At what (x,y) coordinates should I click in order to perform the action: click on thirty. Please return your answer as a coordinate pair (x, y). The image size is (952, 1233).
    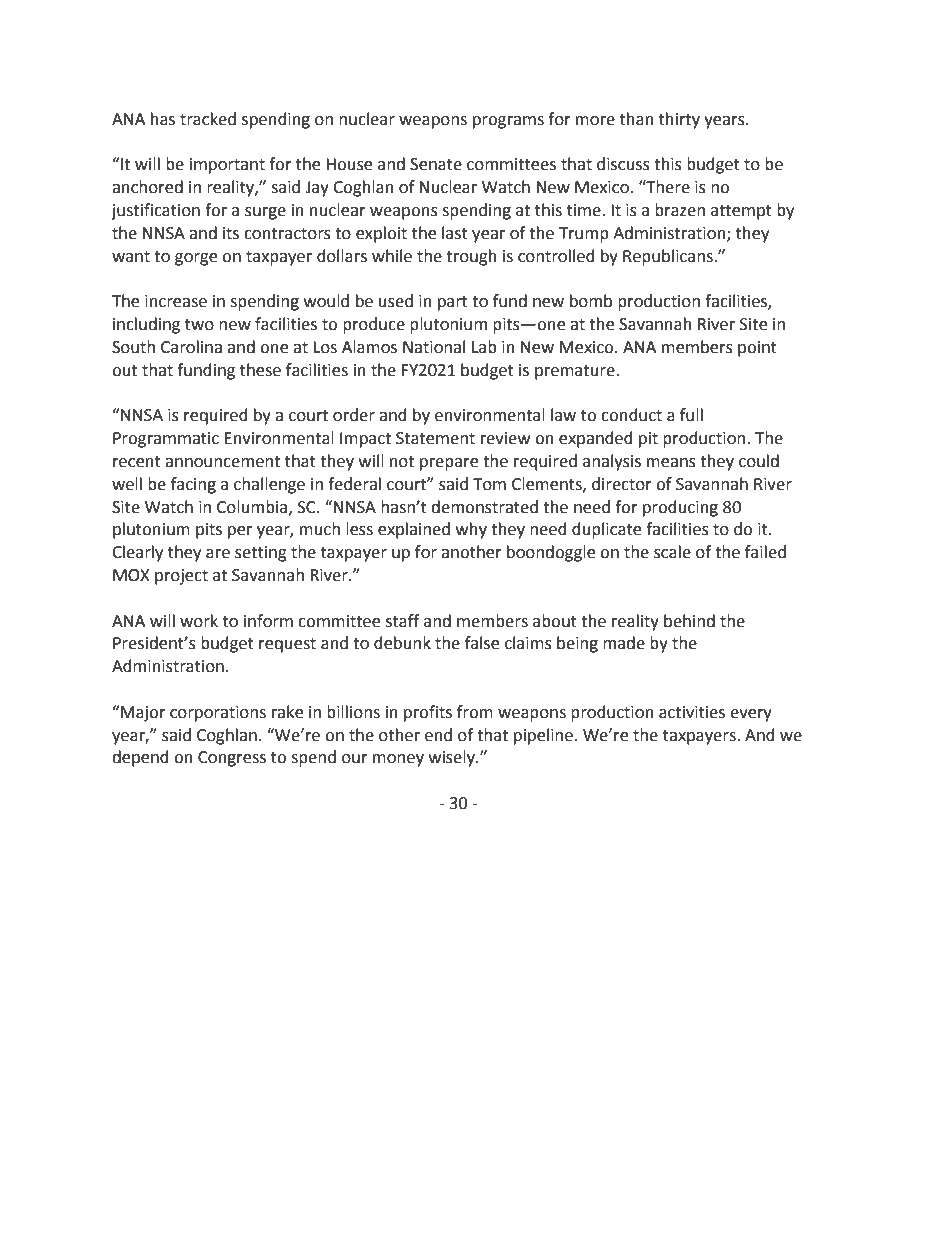
    Looking at the image, I should click on (679, 120).
